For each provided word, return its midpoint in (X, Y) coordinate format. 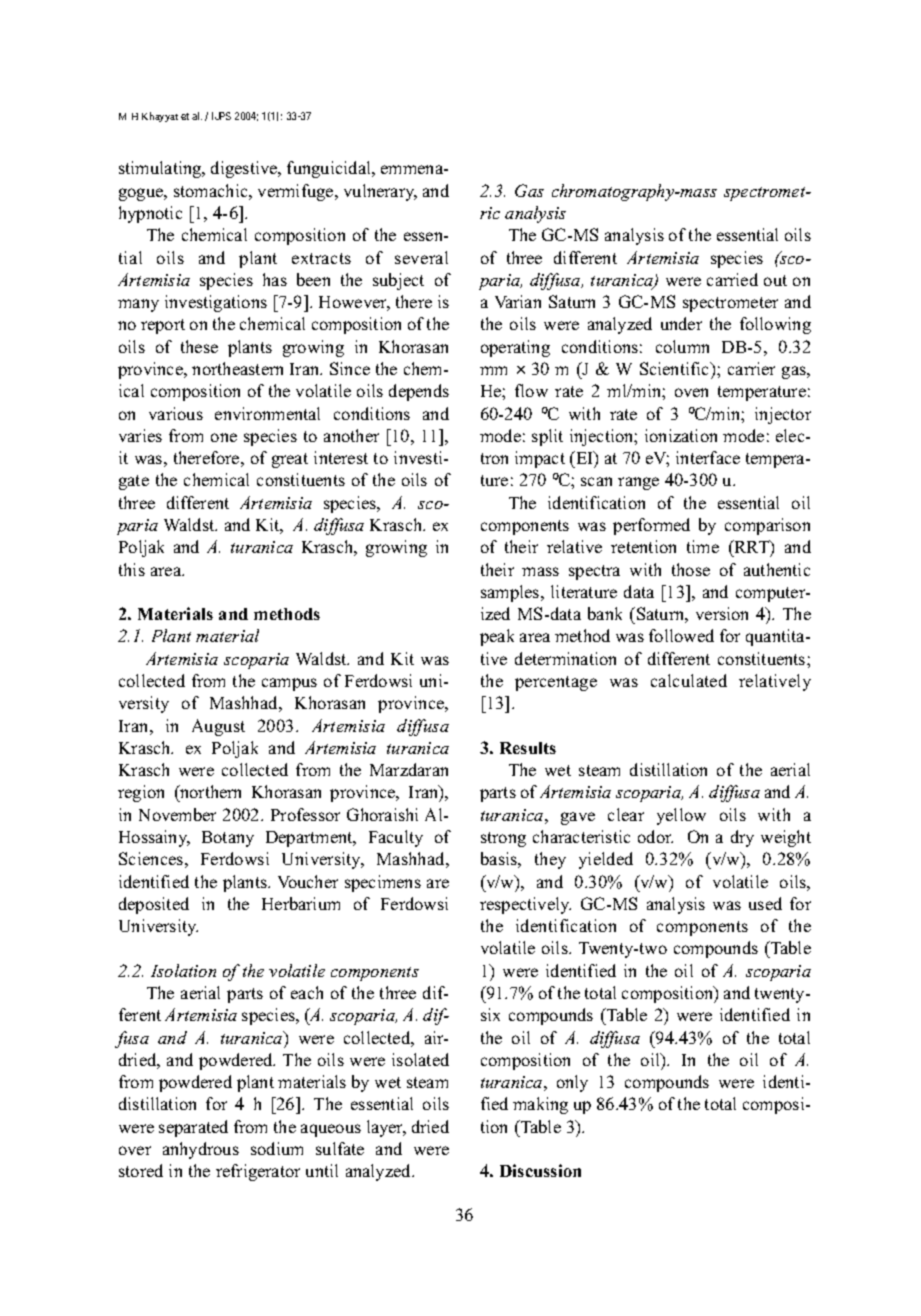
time (703, 546)
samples (511, 593)
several (421, 257)
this (132, 569)
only (572, 1083)
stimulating (161, 169)
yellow (681, 816)
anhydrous (201, 1150)
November (177, 814)
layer (386, 1128)
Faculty (396, 838)
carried (732, 279)
